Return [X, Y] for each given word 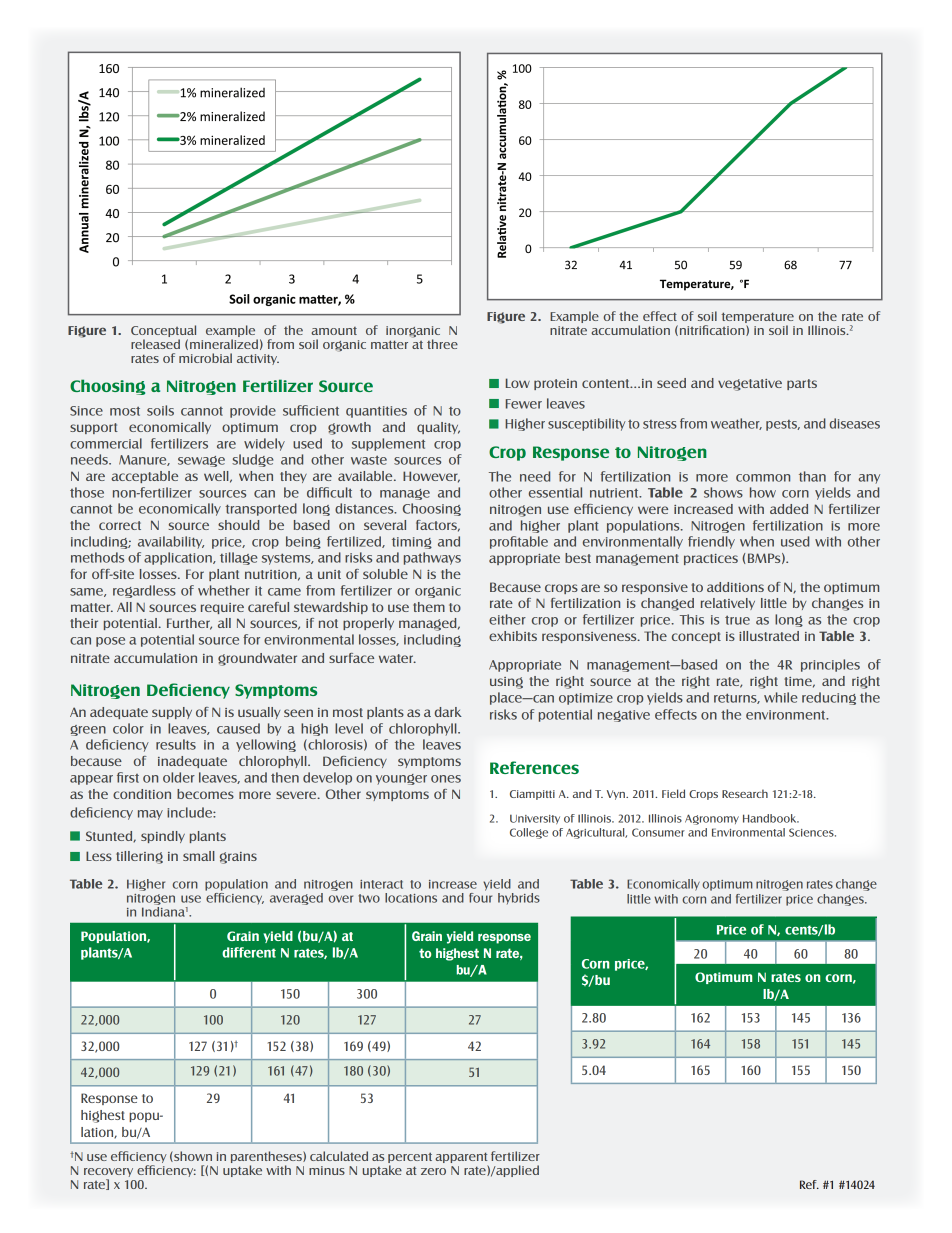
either [507, 619]
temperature [757, 319]
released [155, 344]
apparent [461, 1159]
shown [192, 1156]
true [737, 620]
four [480, 896]
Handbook [771, 818]
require [222, 608]
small [199, 856]
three [442, 344]
